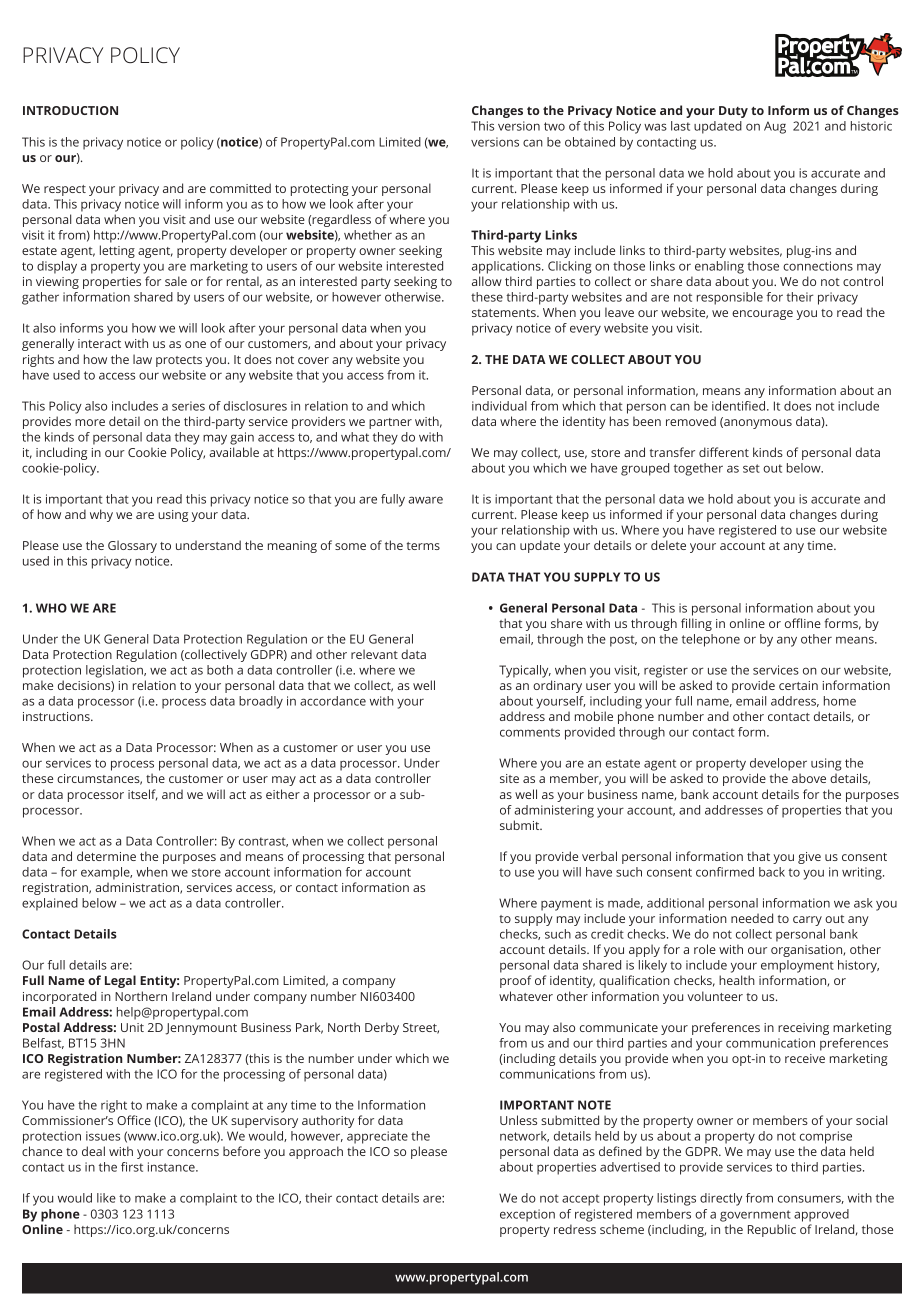 Image resolution: width=924 pixels, height=1308 pixels. What do you see at coordinates (525, 671) in the screenshot?
I see `Typically` at bounding box center [525, 671].
